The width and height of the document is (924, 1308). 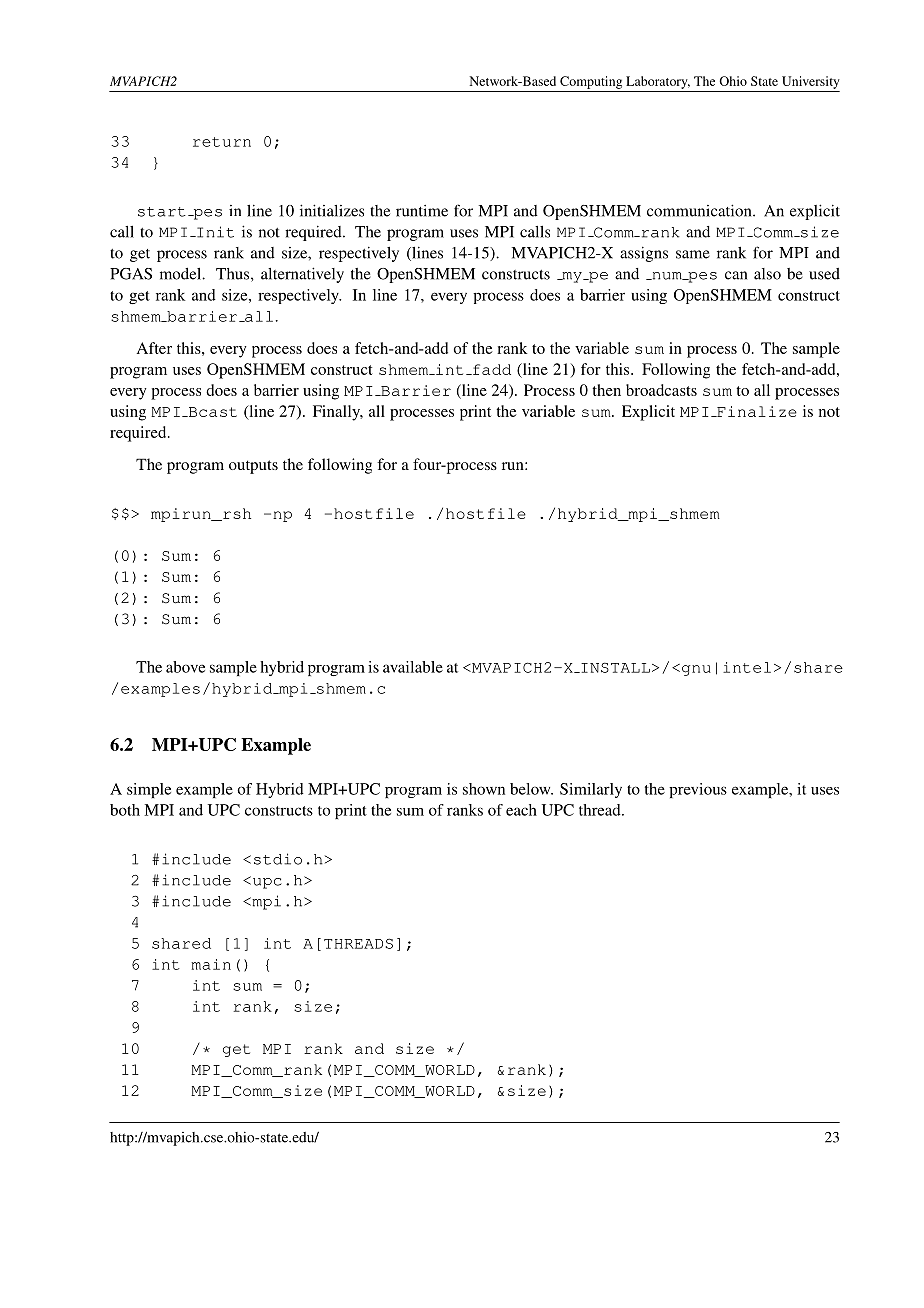 I want to click on available, so click(x=413, y=667).
